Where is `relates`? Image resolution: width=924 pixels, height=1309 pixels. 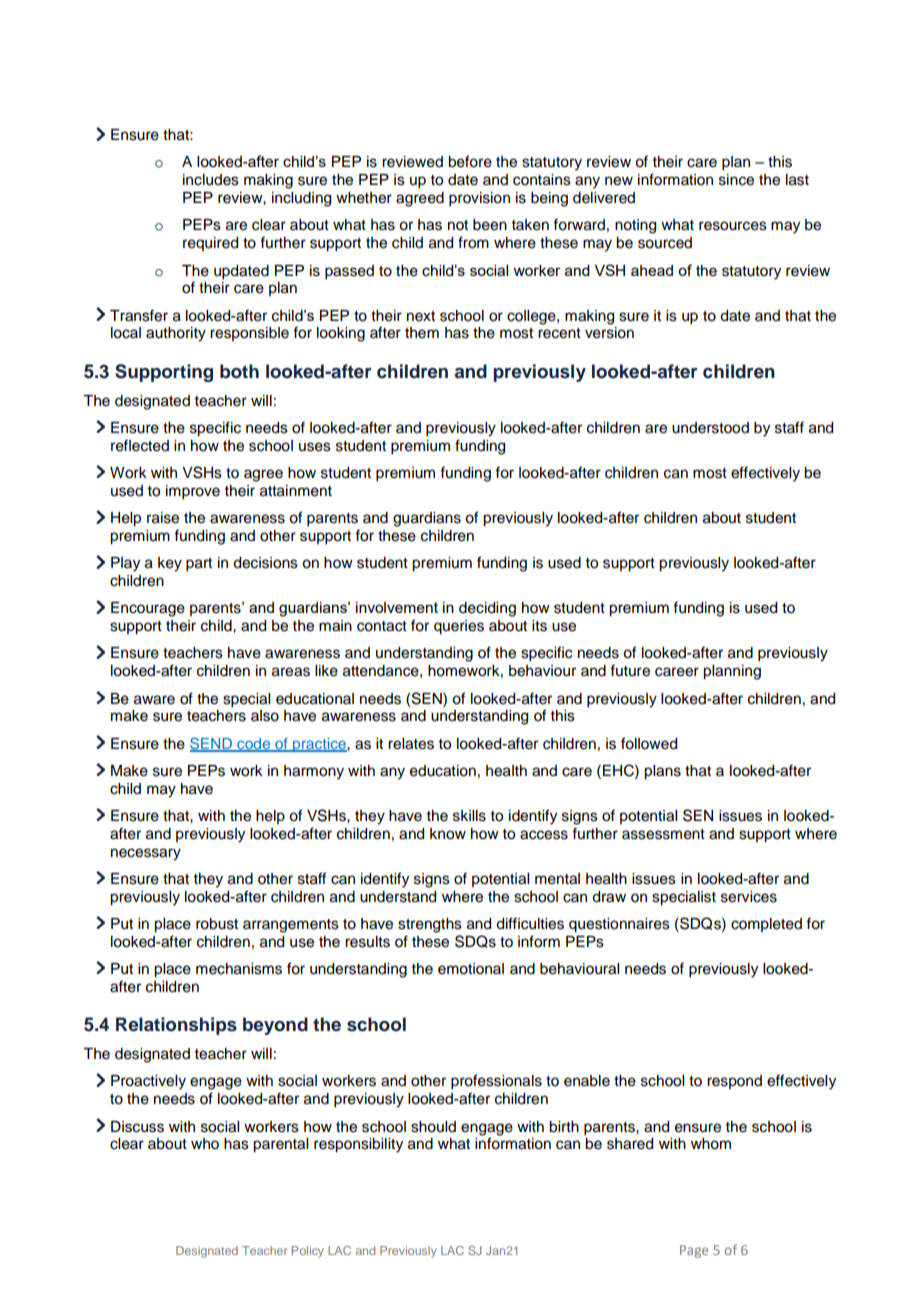 relates is located at coordinates (411, 744).
